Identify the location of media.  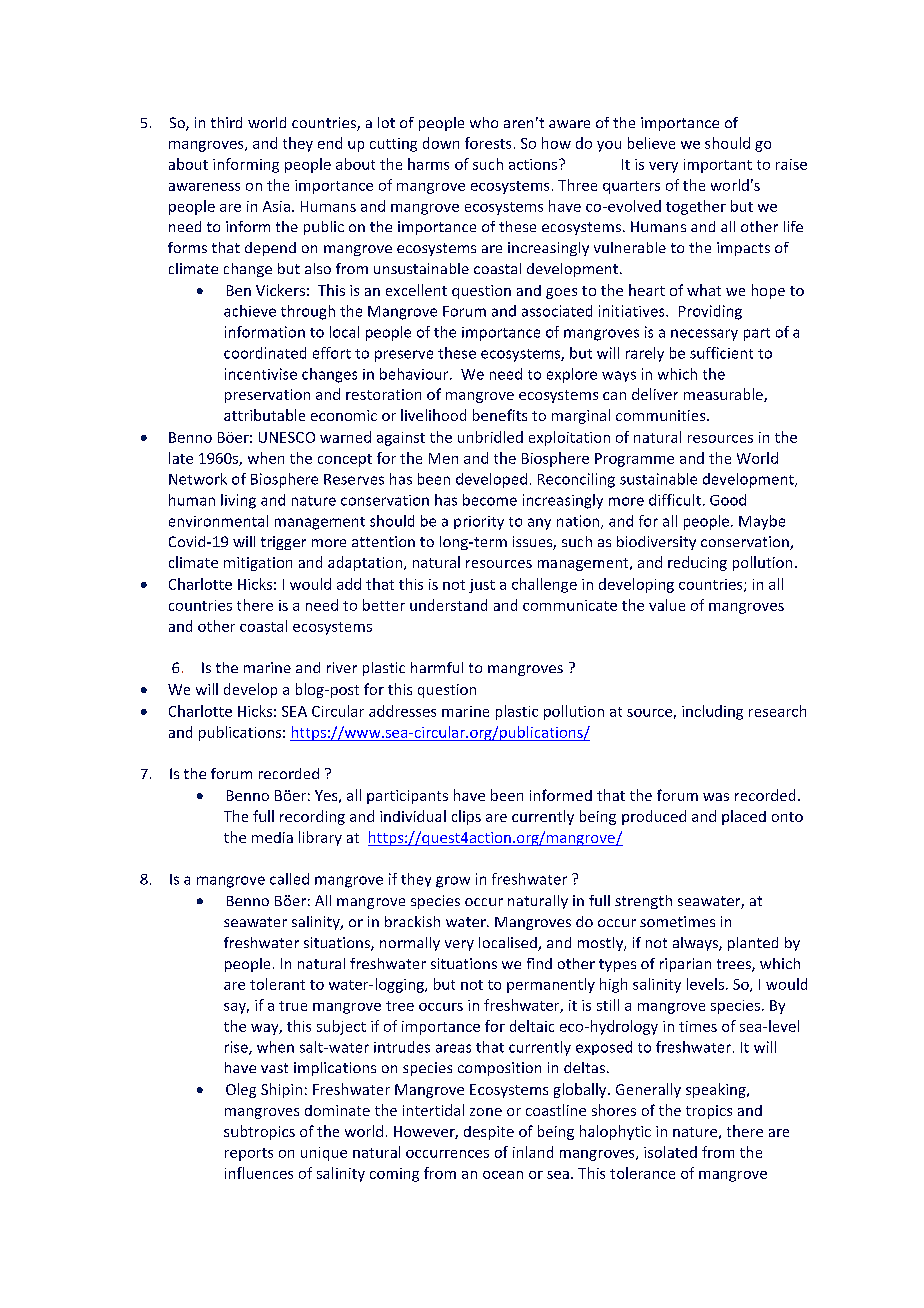
(272, 837).
